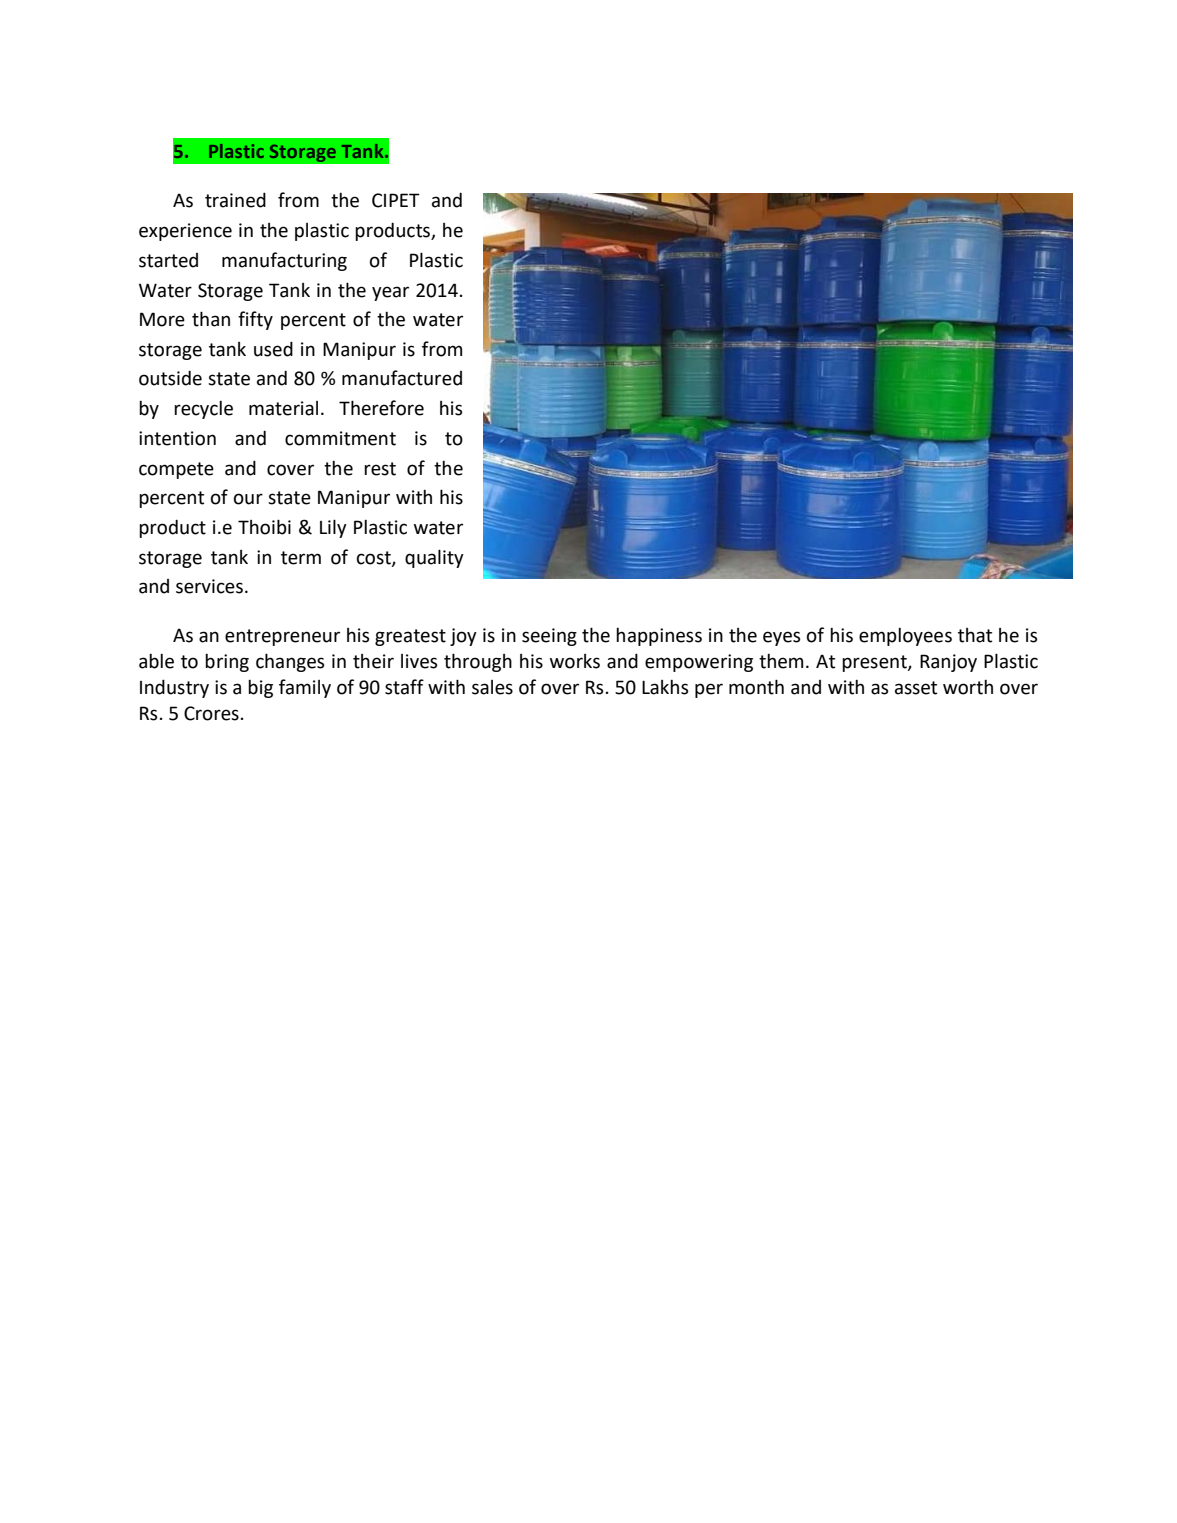 The image size is (1177, 1523). I want to click on big, so click(260, 689).
